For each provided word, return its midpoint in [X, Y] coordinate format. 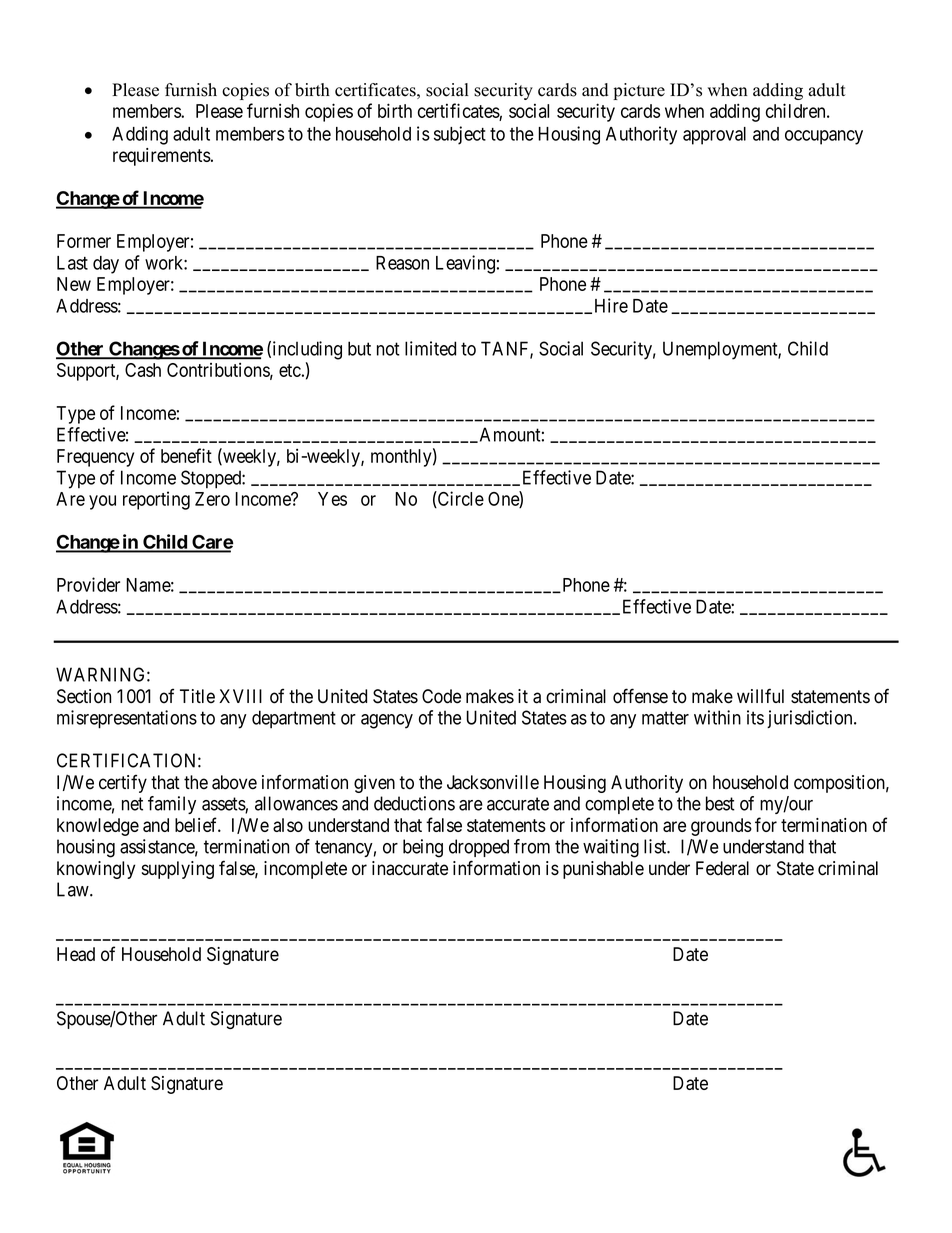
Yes [332, 499]
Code [441, 696]
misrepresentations [127, 719]
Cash [143, 370]
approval [714, 136]
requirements [162, 157]
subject [460, 135]
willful [760, 695]
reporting [156, 500]
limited [430, 348]
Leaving [465, 264]
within [717, 717]
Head [76, 954]
